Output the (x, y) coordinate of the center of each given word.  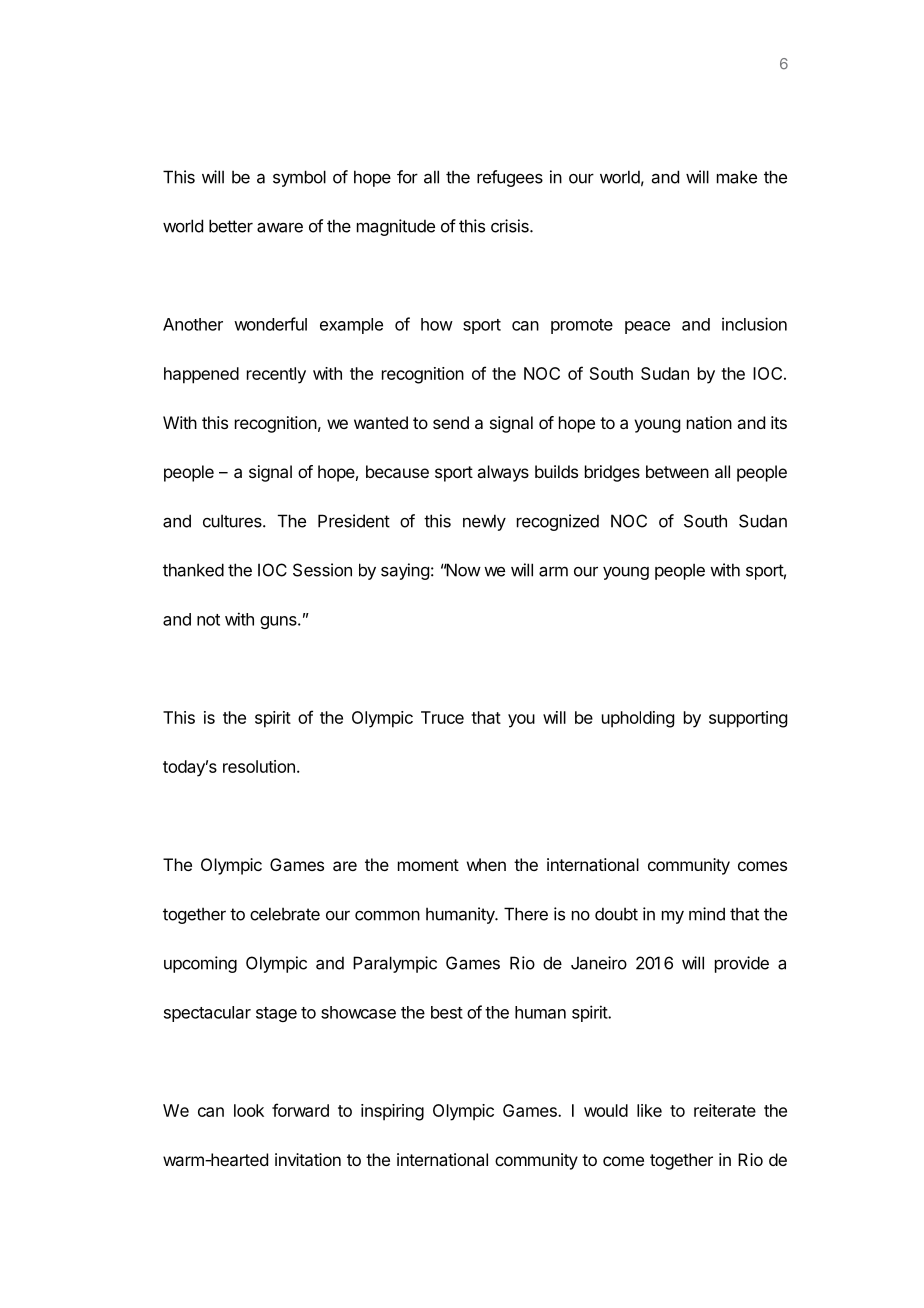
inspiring (392, 1112)
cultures (233, 521)
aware (280, 227)
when (486, 864)
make (737, 177)
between (677, 471)
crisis (511, 226)
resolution (259, 766)
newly (484, 522)
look (249, 1110)
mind (707, 914)
